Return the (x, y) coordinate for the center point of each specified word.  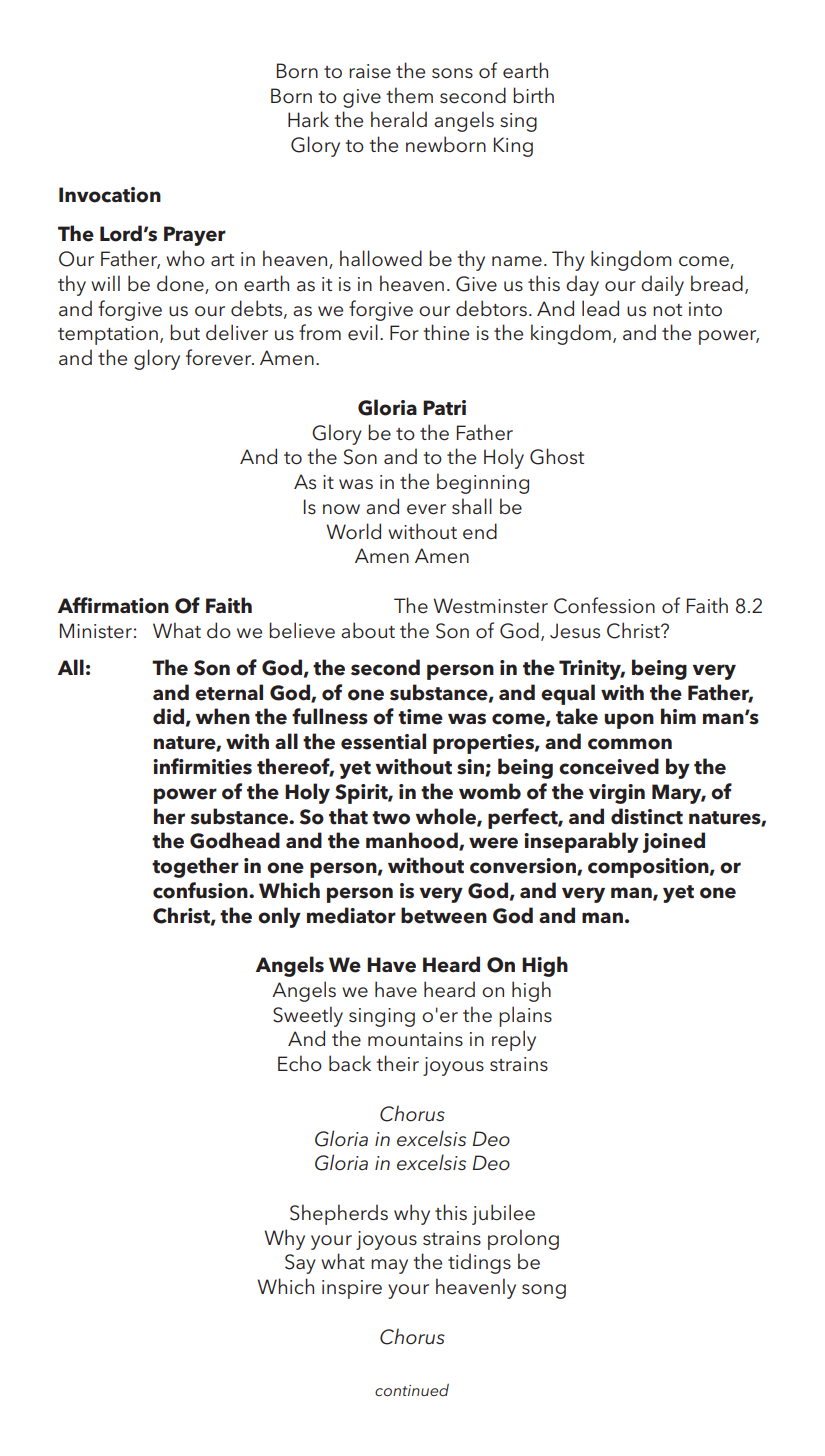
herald (399, 119)
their (397, 1063)
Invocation (110, 195)
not (667, 310)
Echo (300, 1063)
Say (300, 1264)
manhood (413, 841)
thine (446, 332)
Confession (604, 605)
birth (533, 95)
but (185, 332)
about (368, 630)
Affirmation (113, 605)
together (195, 867)
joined (674, 842)
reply (514, 1040)
